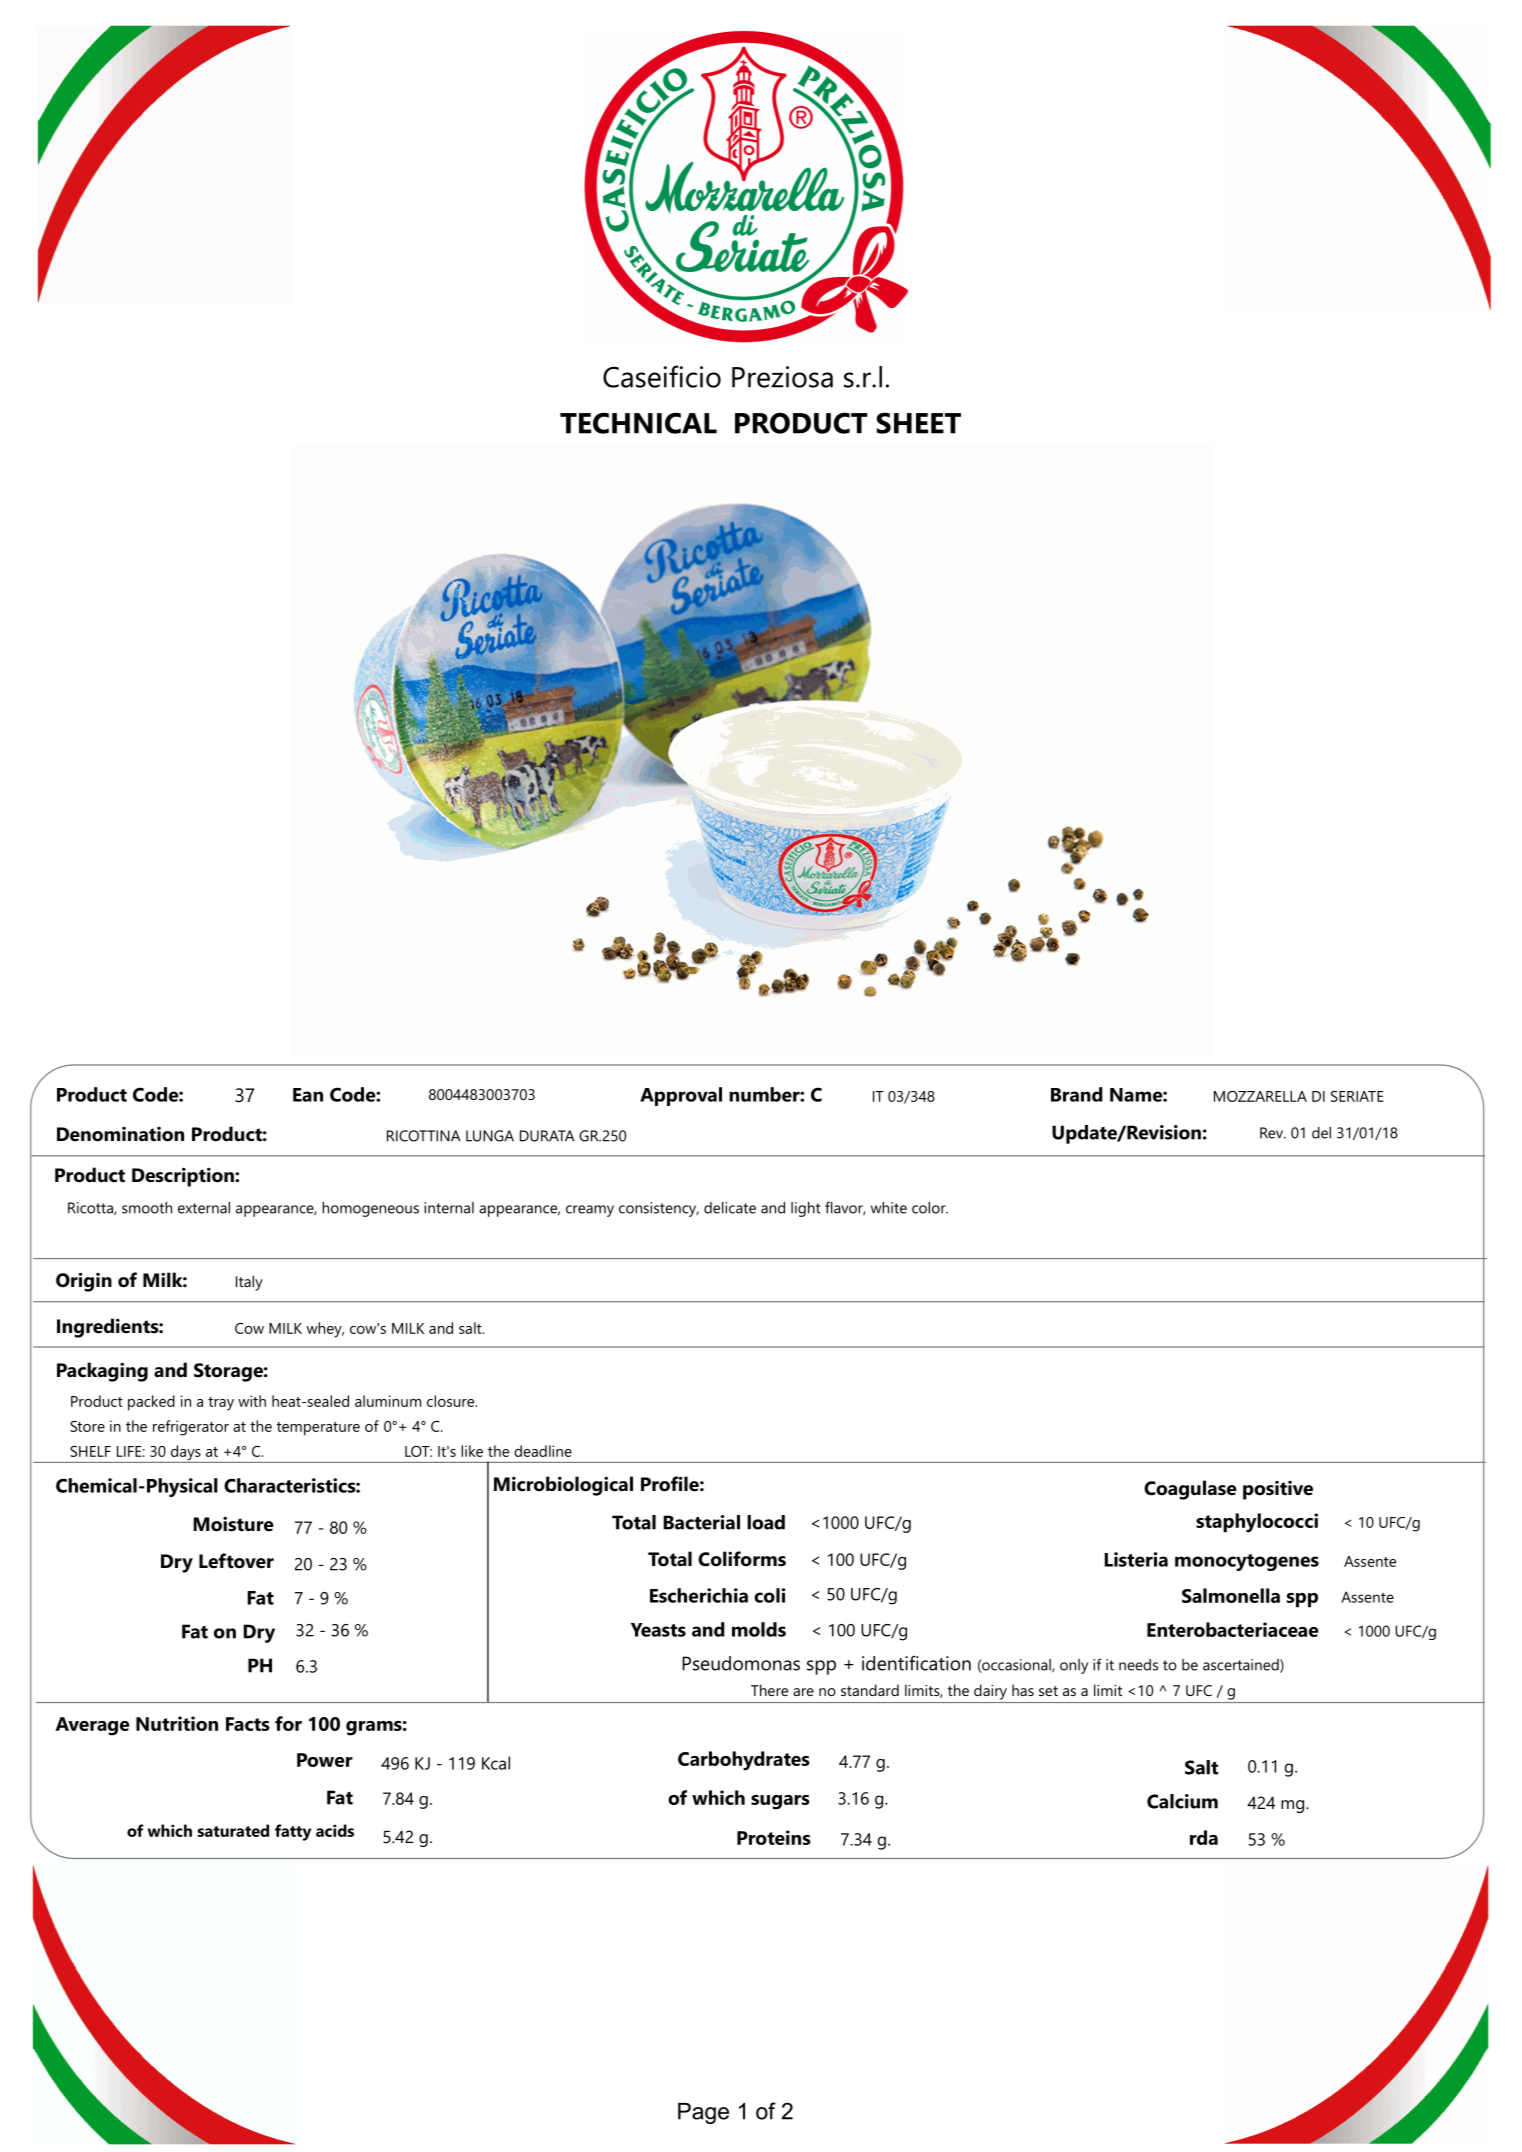  What do you see at coordinates (919, 423) in the screenshot?
I see `SHEET` at bounding box center [919, 423].
